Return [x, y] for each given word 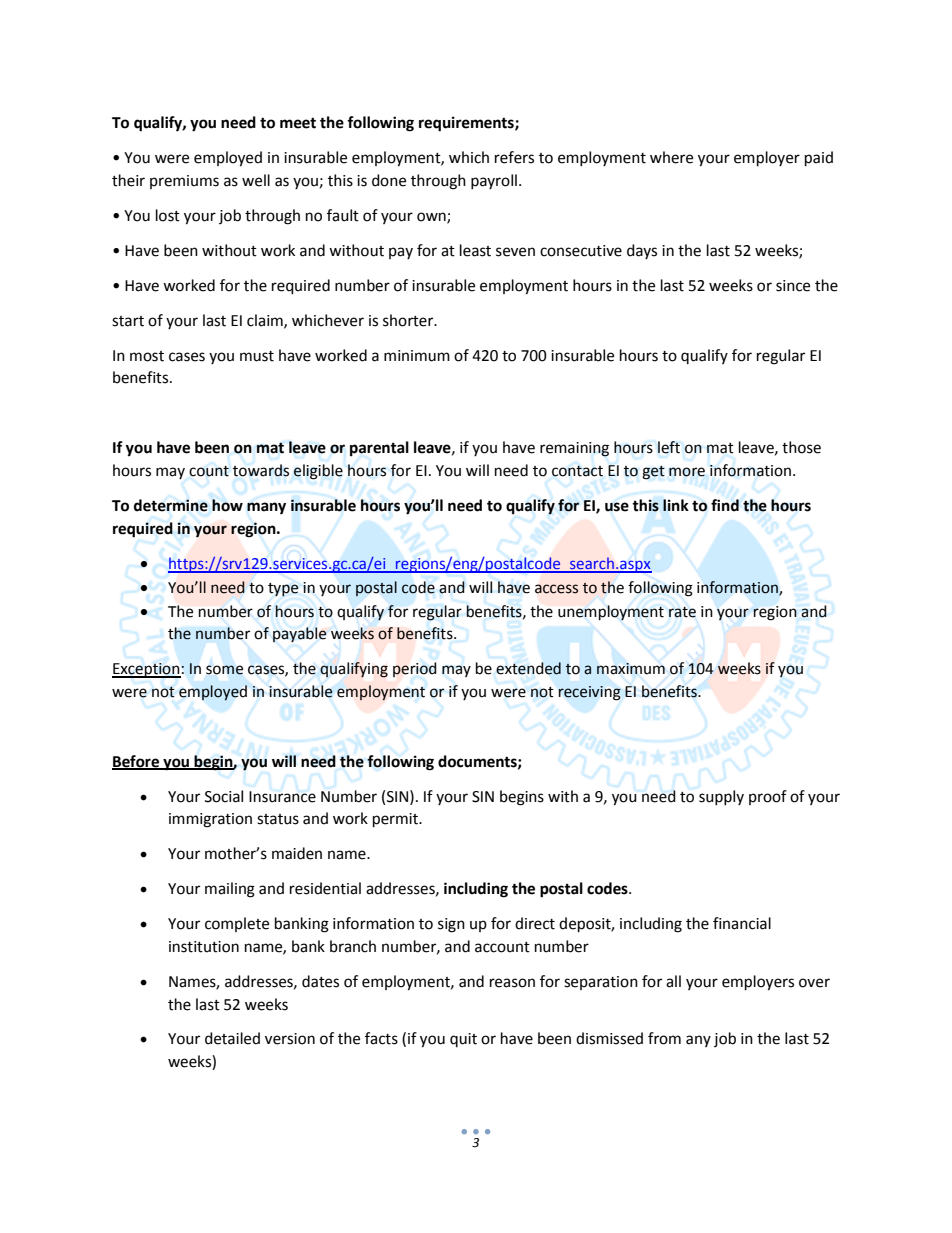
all [673, 981]
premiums [184, 182]
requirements [467, 124]
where [671, 157]
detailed [232, 1038]
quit [463, 1040]
